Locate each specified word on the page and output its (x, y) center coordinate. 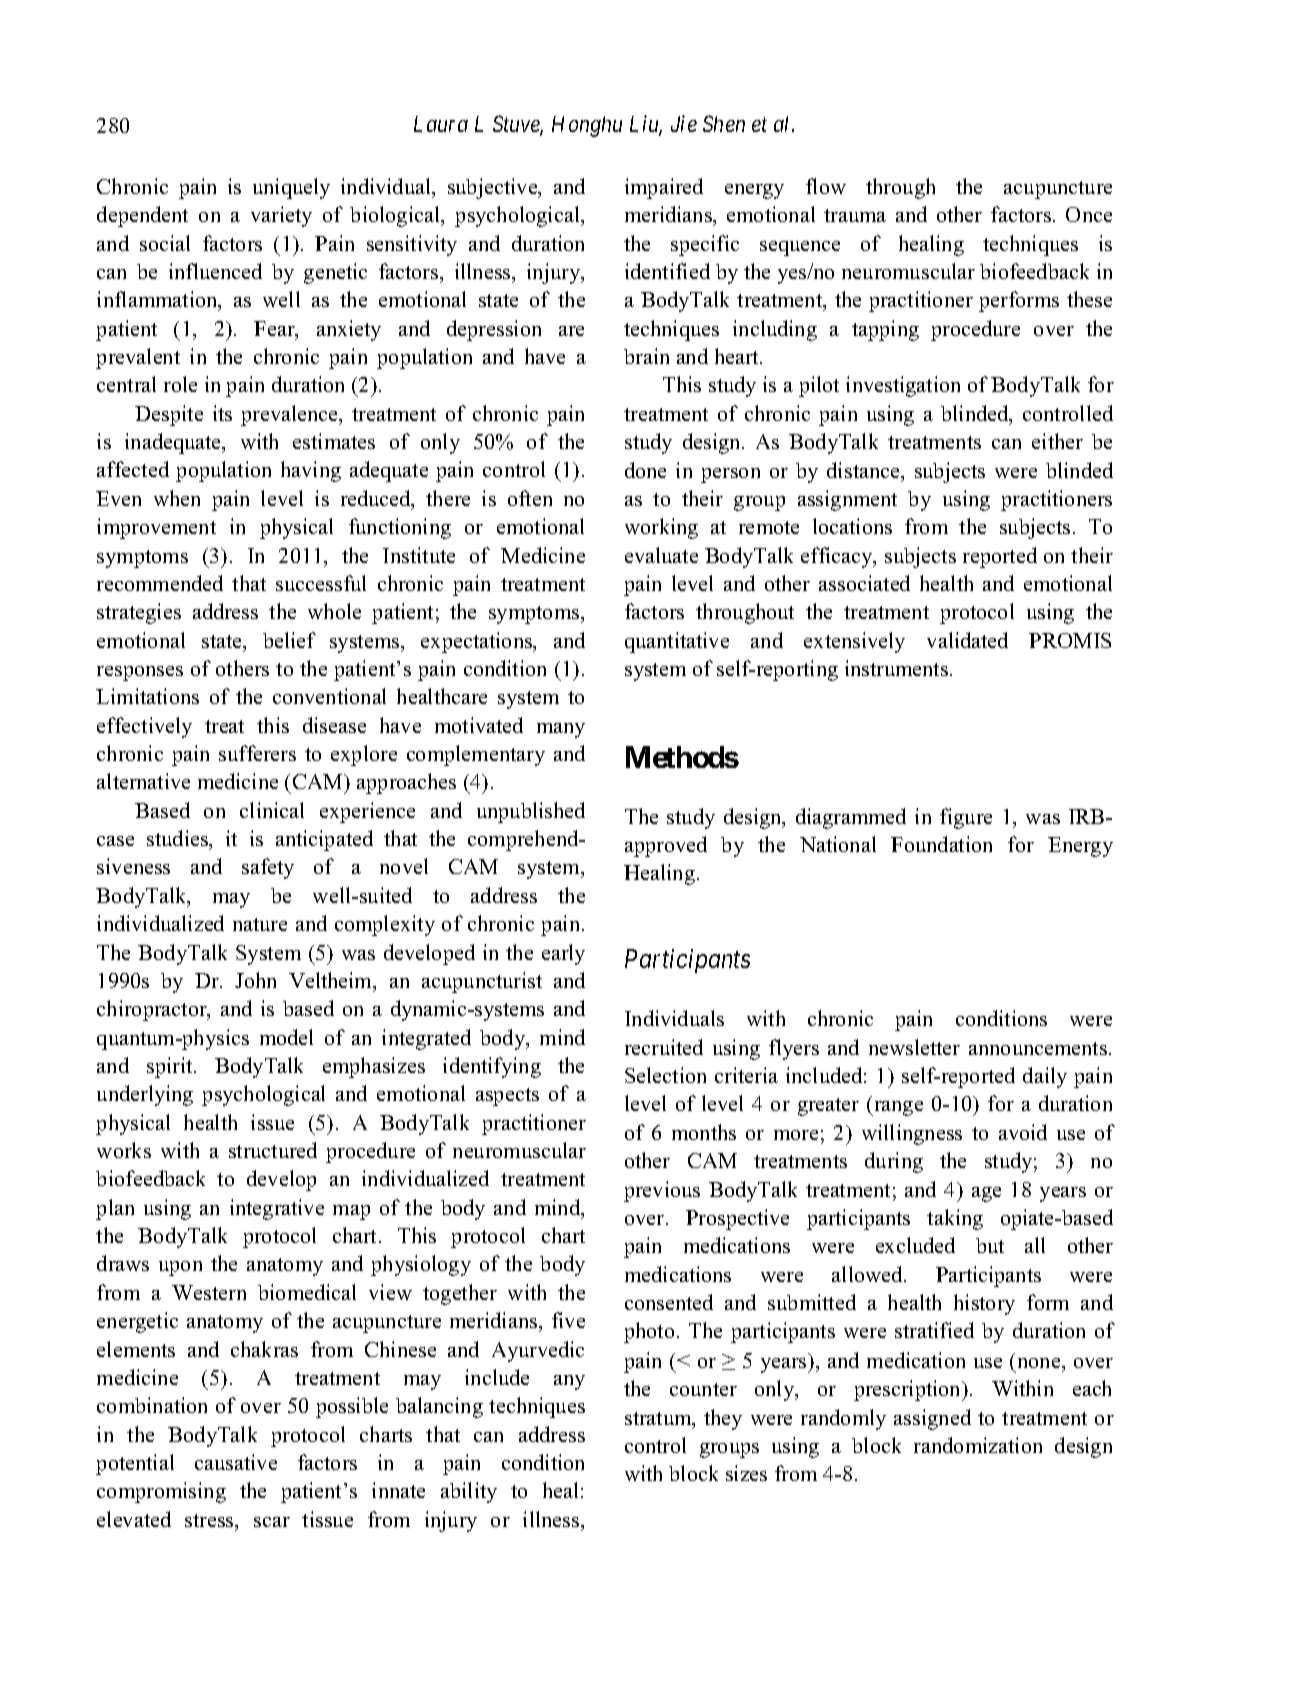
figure (966, 818)
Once (1089, 214)
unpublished (531, 812)
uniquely (291, 188)
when (177, 498)
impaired (664, 188)
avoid (1023, 1132)
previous (662, 1191)
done (645, 470)
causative (236, 1462)
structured (273, 1150)
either (1057, 441)
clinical (272, 810)
